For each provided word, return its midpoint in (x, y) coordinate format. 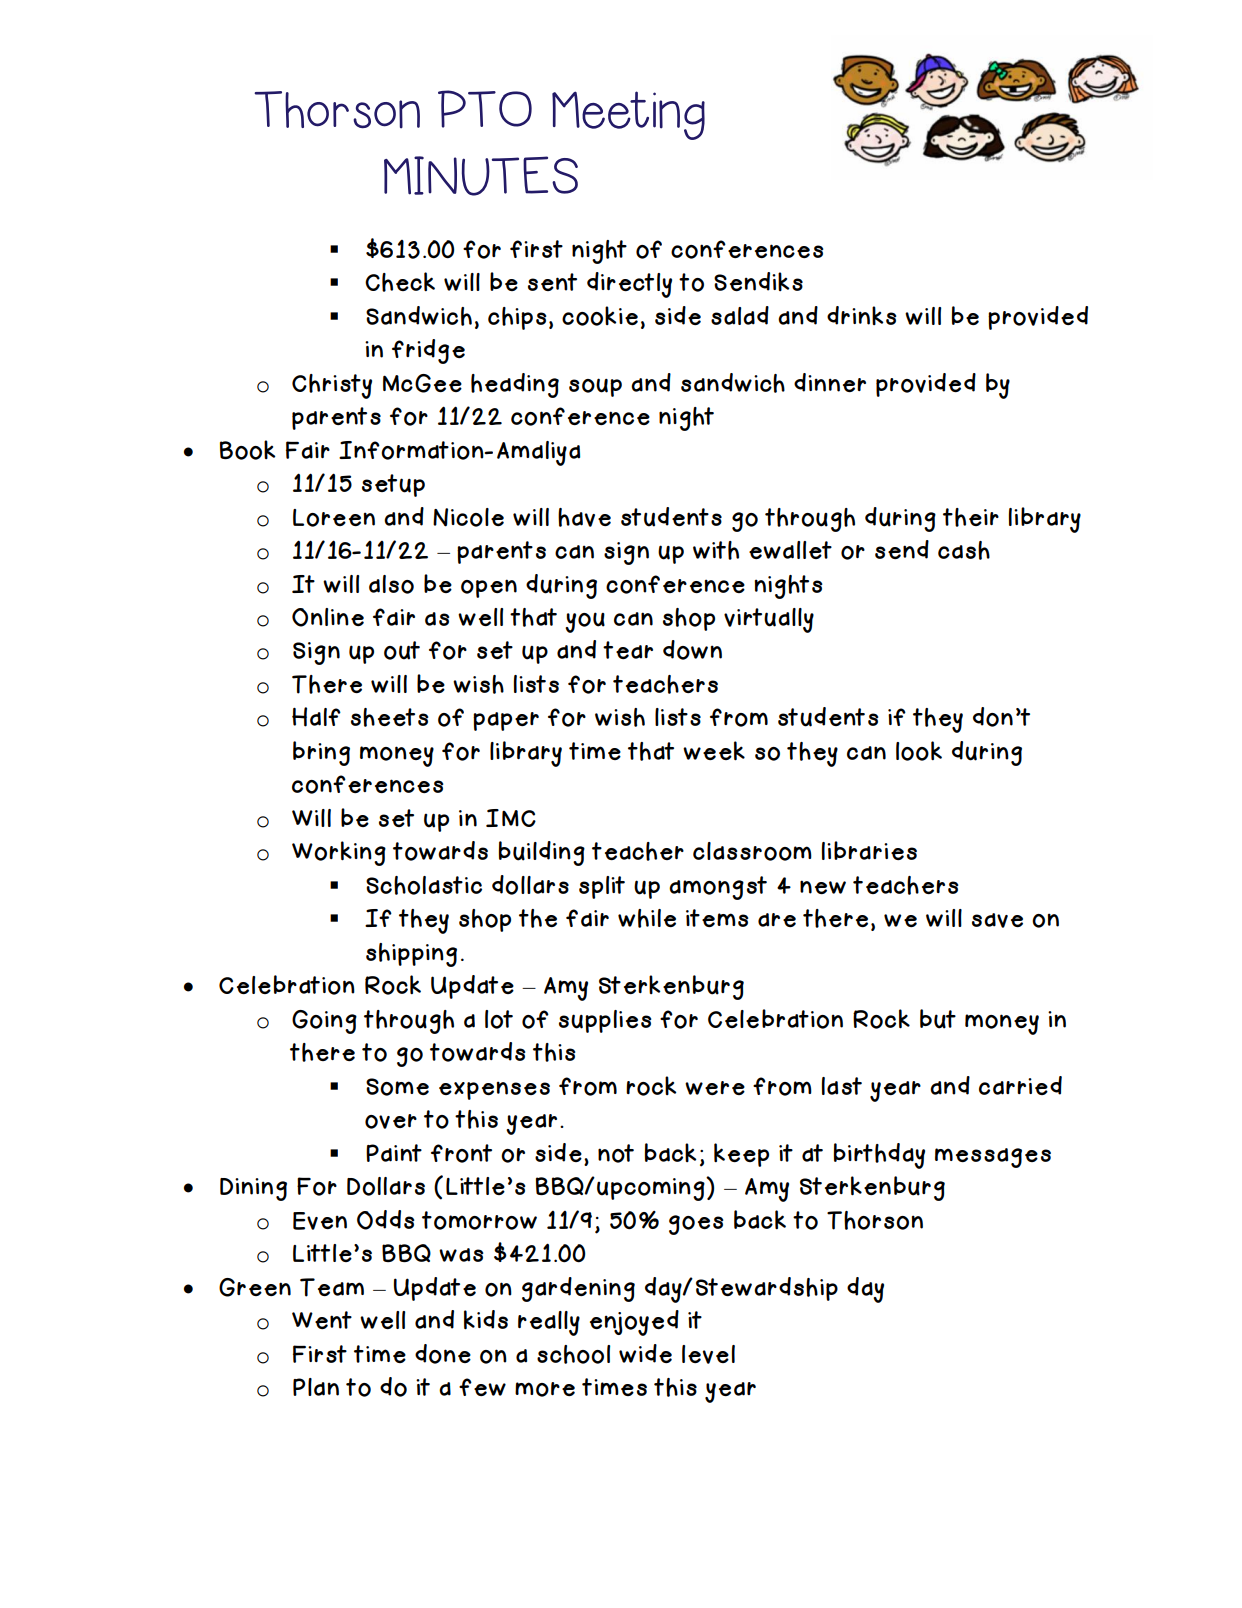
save (997, 920)
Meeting (628, 115)
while (647, 918)
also (391, 584)
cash (964, 550)
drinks (861, 315)
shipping (411, 955)
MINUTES (481, 176)
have (584, 517)
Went (322, 1320)
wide (645, 1353)
